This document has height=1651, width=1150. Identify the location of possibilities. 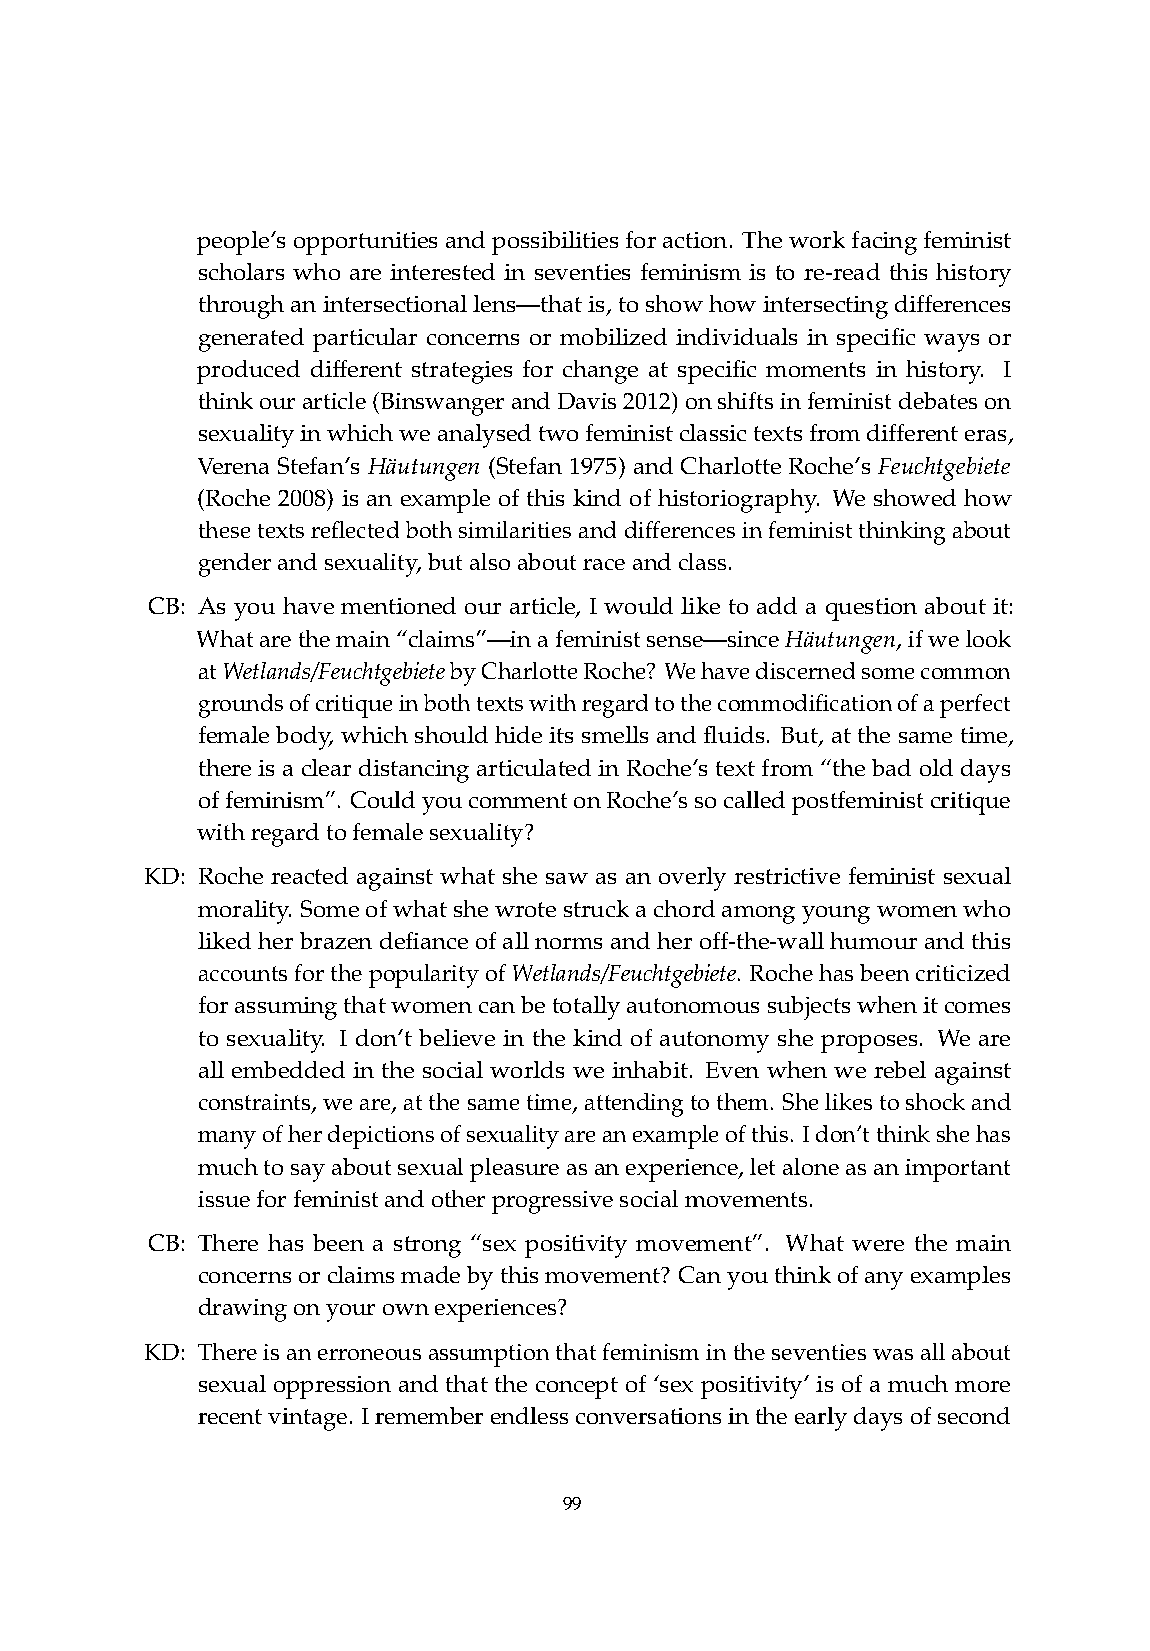
(555, 243).
